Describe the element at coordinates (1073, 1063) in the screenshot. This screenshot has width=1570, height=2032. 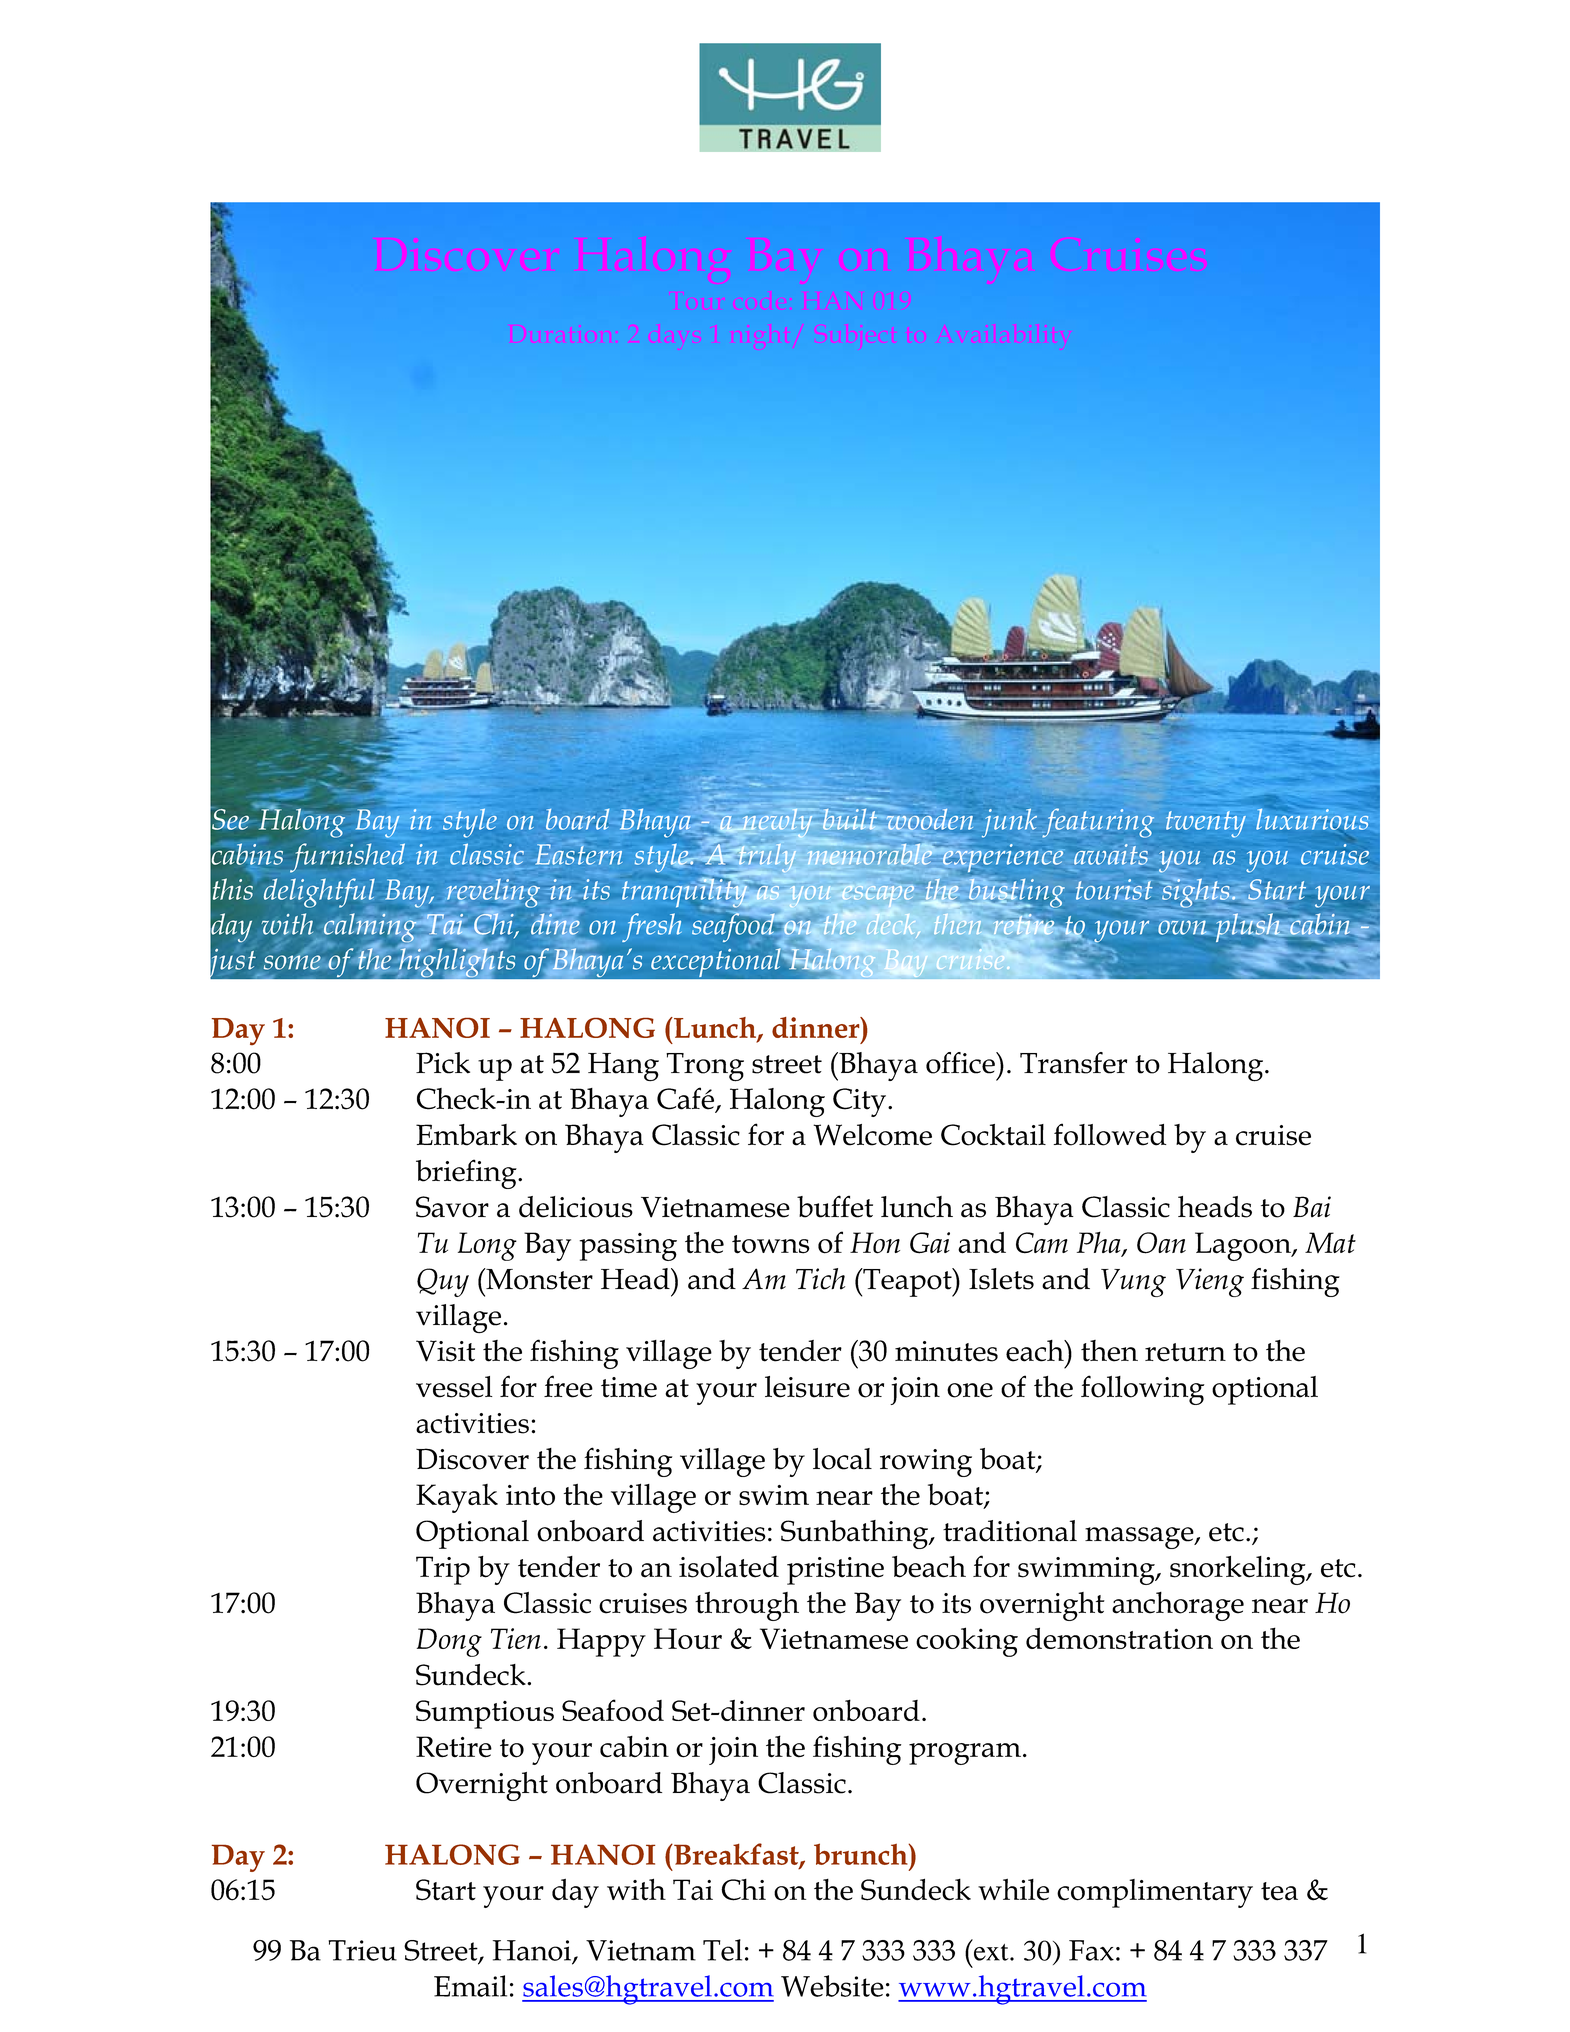
I see `Transfer` at that location.
